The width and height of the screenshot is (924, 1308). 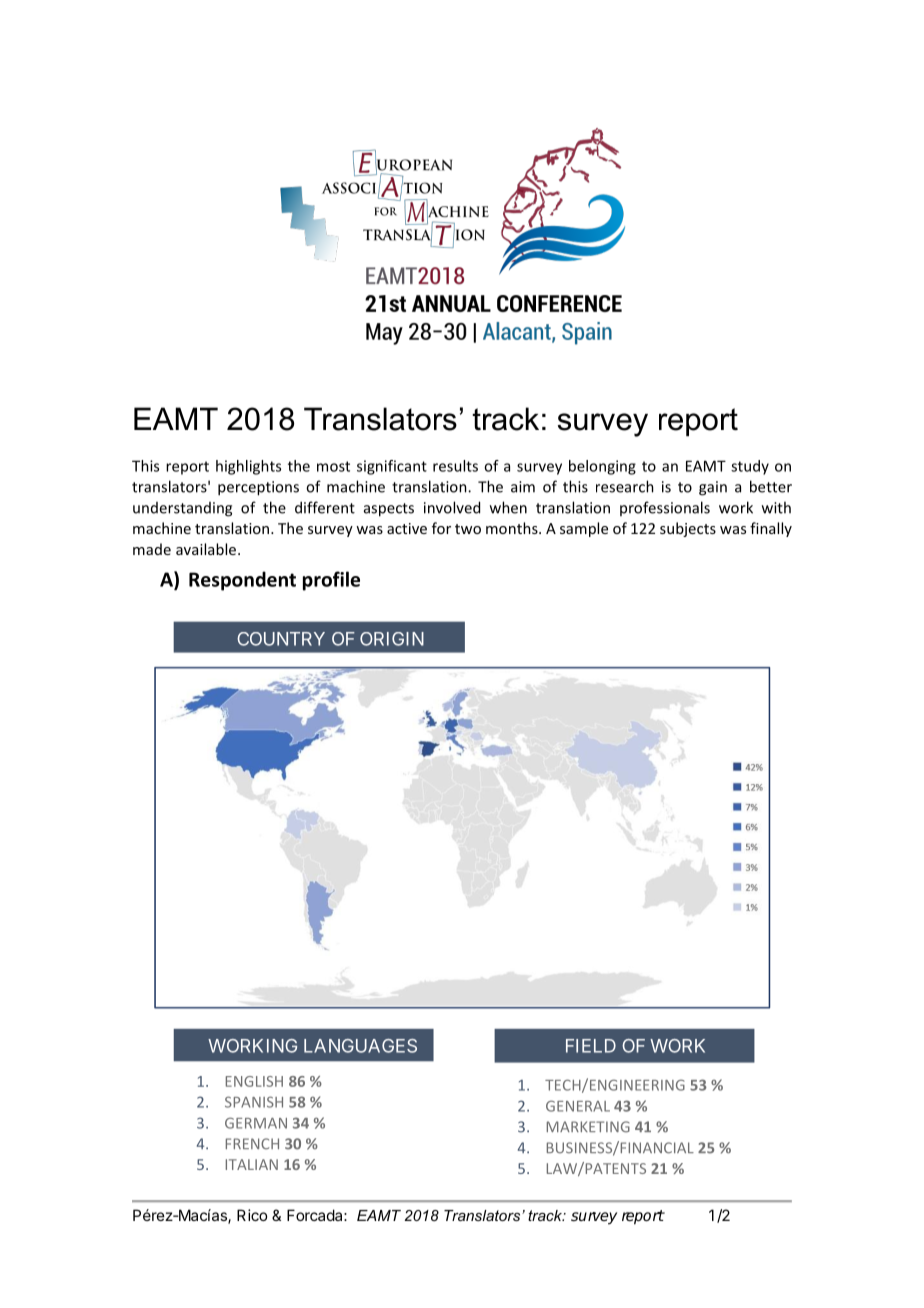 I want to click on Rico, so click(x=252, y=1215).
